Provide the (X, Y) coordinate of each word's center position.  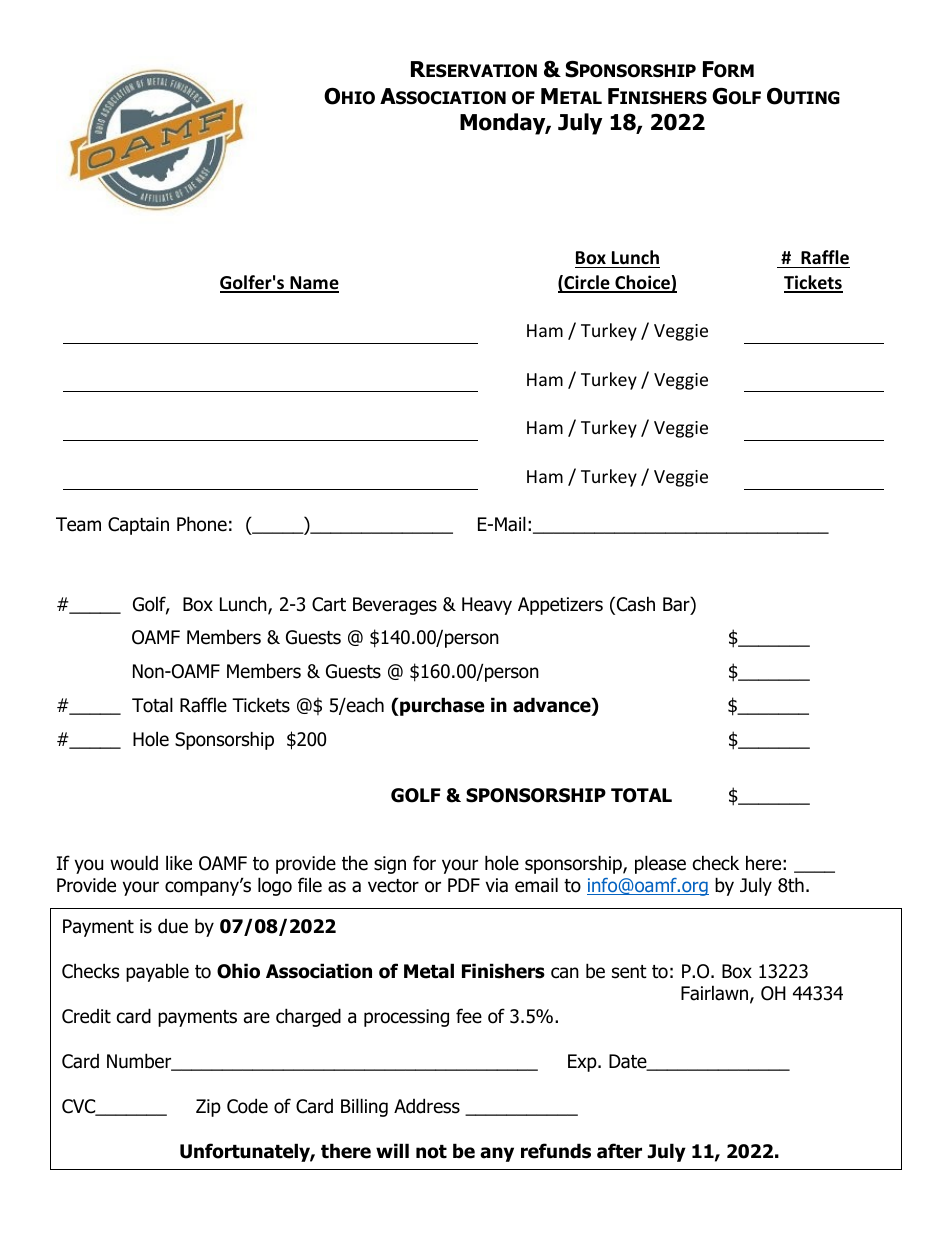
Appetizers (560, 606)
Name (313, 284)
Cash (634, 605)
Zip (208, 1108)
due (173, 926)
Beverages (395, 606)
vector (393, 886)
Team (78, 524)
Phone (202, 524)
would (134, 863)
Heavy (487, 606)
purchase (441, 706)
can (565, 973)
